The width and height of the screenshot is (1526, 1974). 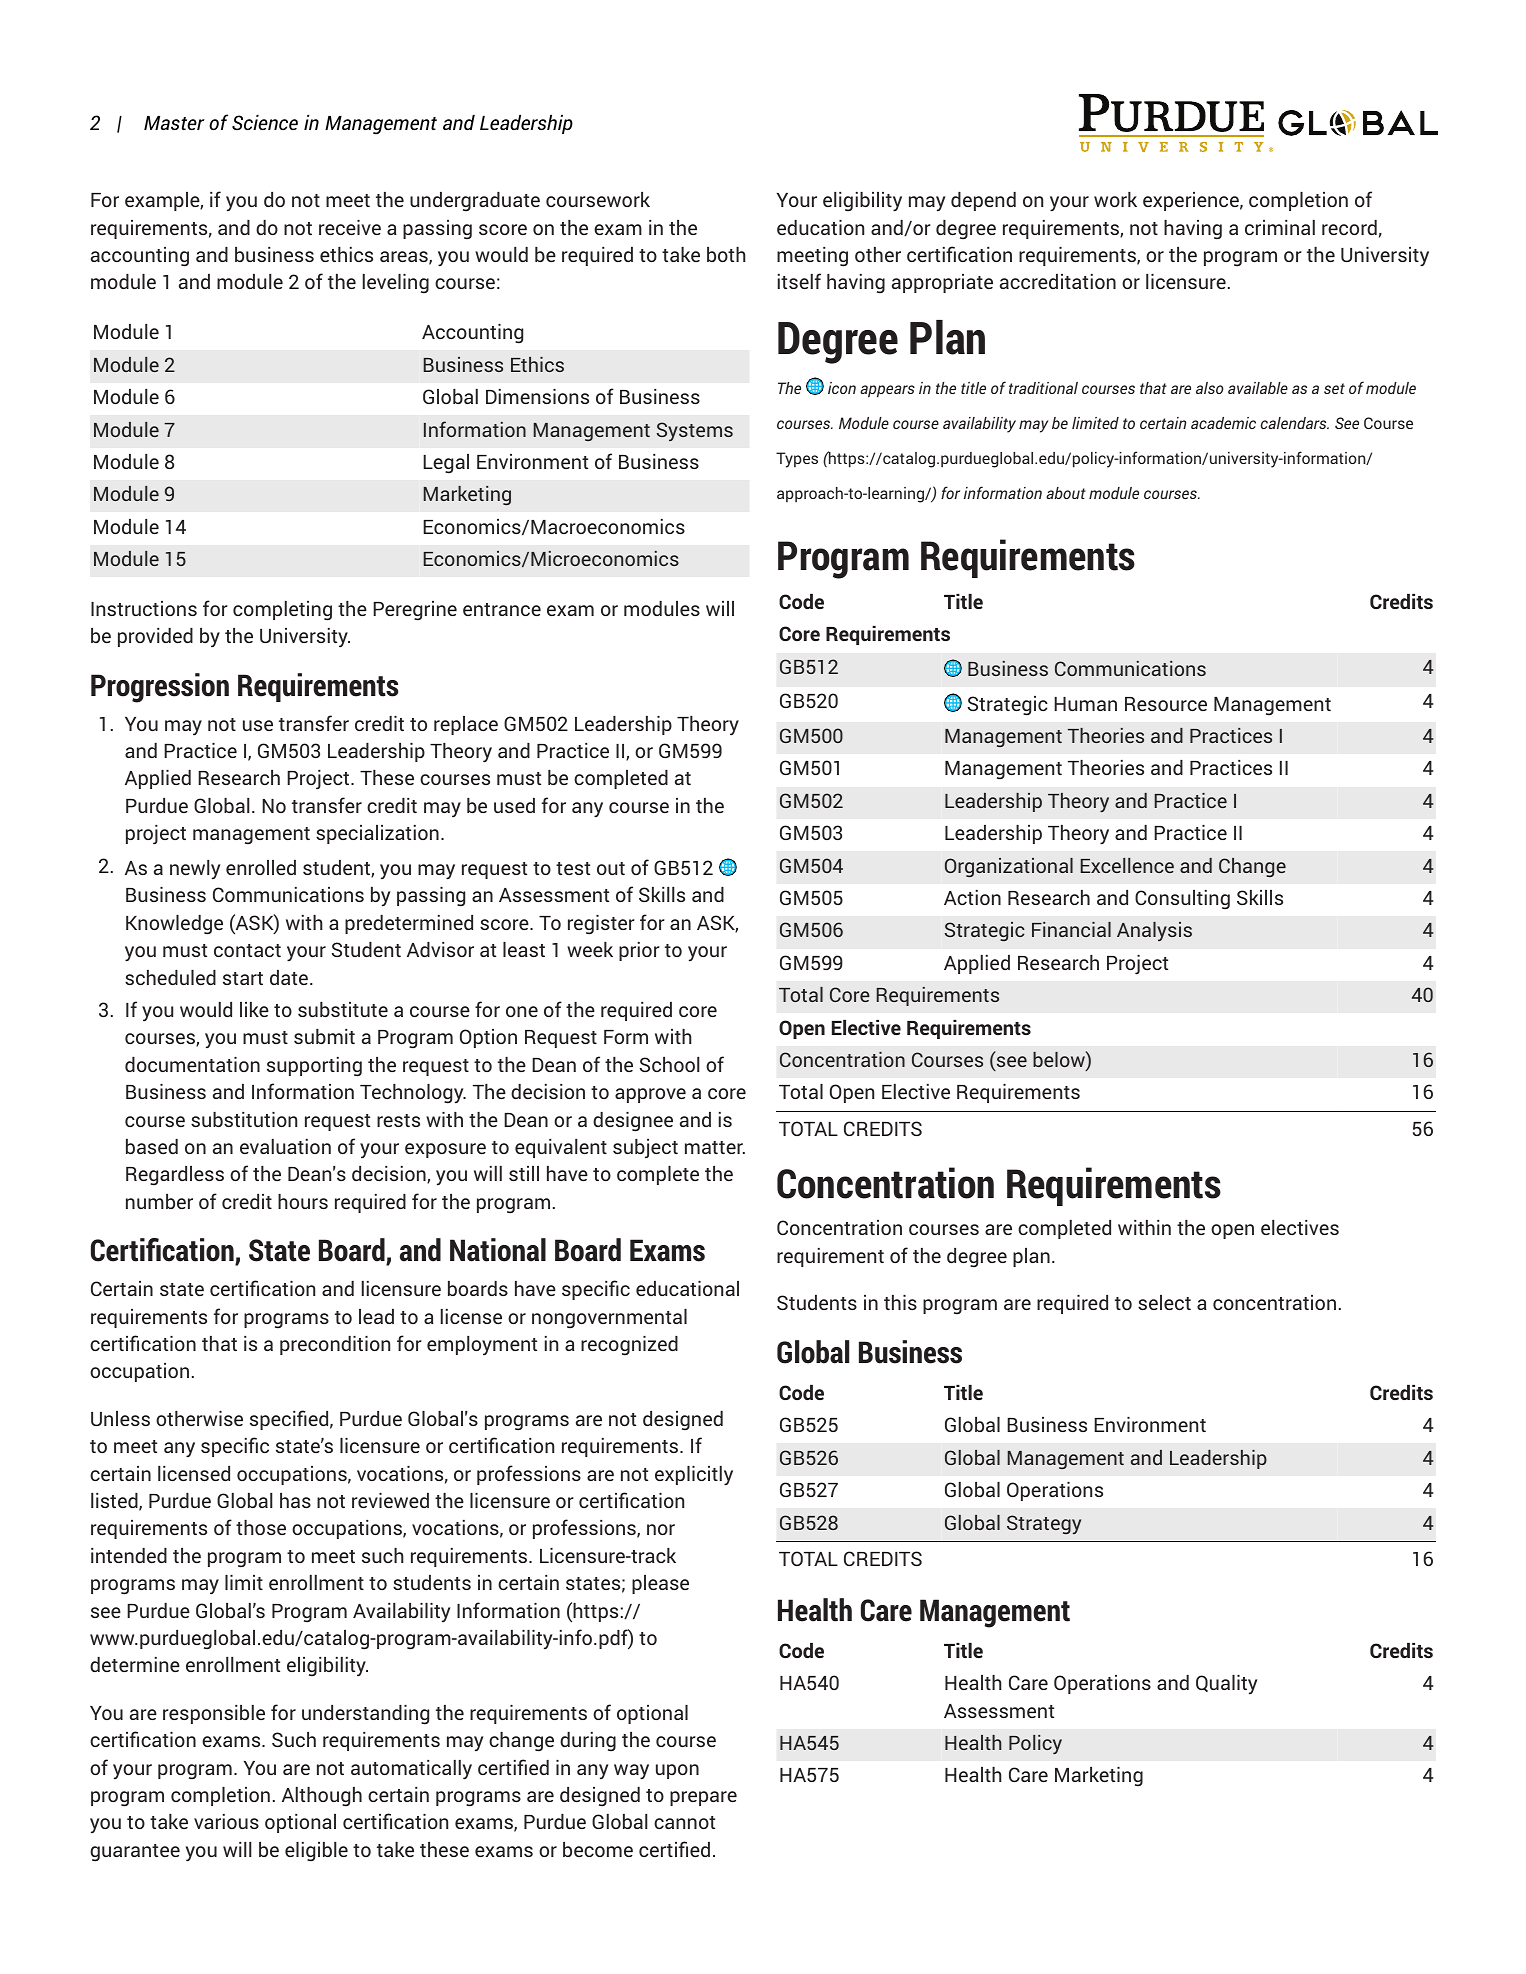 I want to click on Types, so click(x=797, y=460).
